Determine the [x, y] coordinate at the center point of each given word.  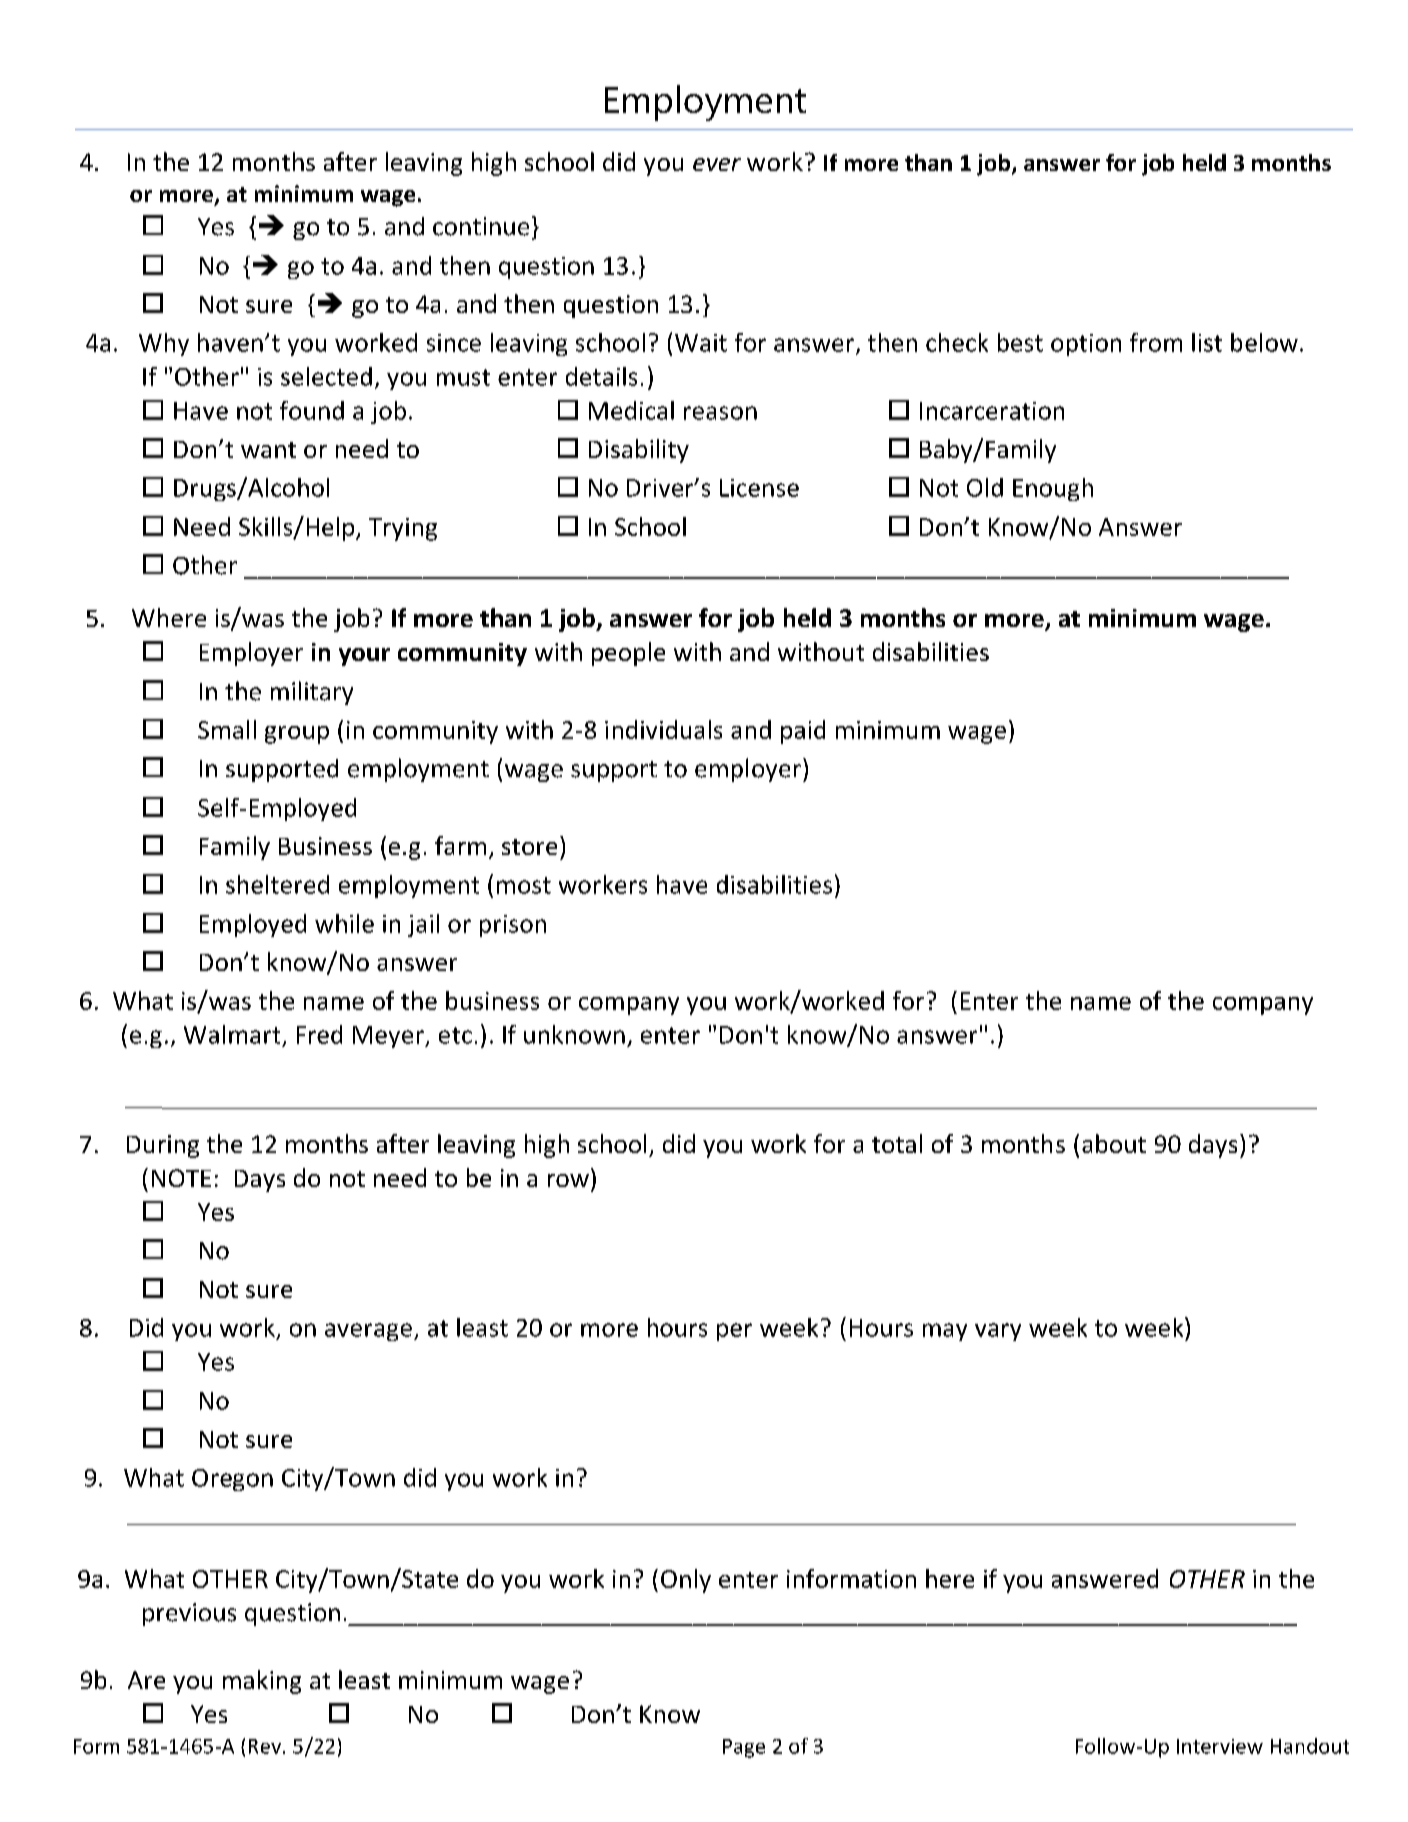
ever [717, 164]
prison [513, 926]
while [344, 923]
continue [481, 226]
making [262, 1682]
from [1156, 342]
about [1114, 1143]
